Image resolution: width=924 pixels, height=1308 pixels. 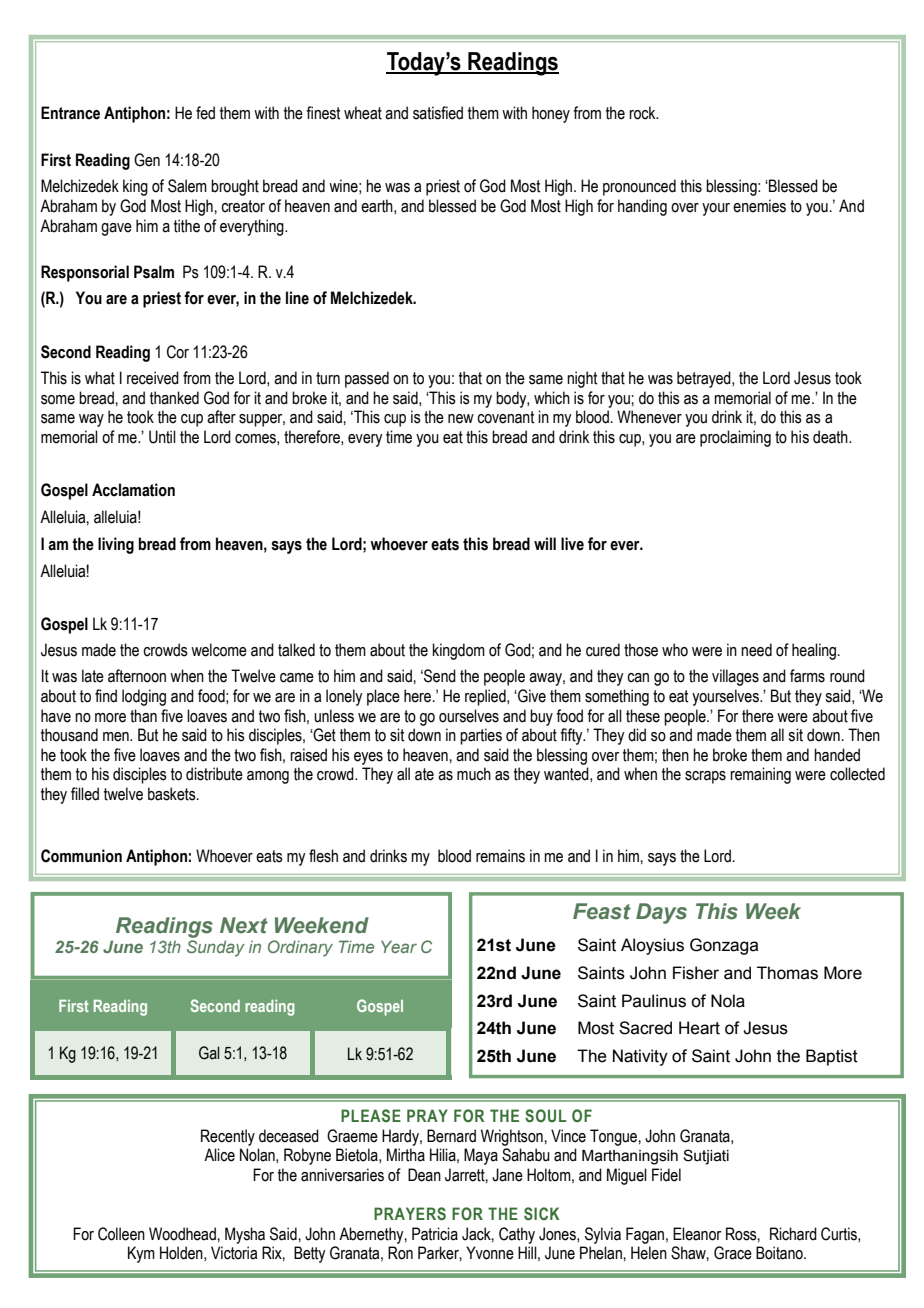 What do you see at coordinates (435, 1234) in the image?
I see `Patricia` at bounding box center [435, 1234].
